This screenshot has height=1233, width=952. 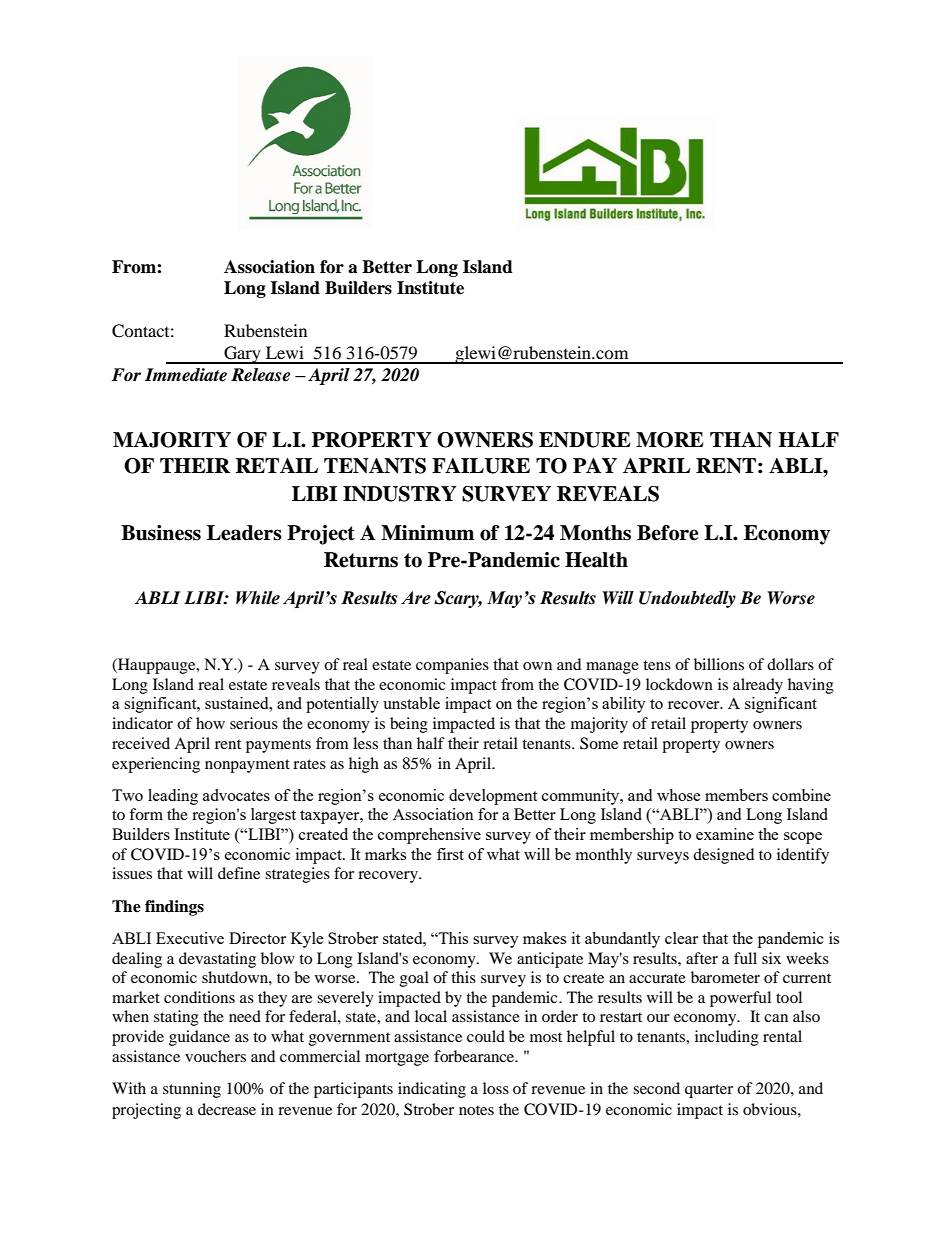 What do you see at coordinates (709, 1091) in the screenshot?
I see `quarter` at bounding box center [709, 1091].
